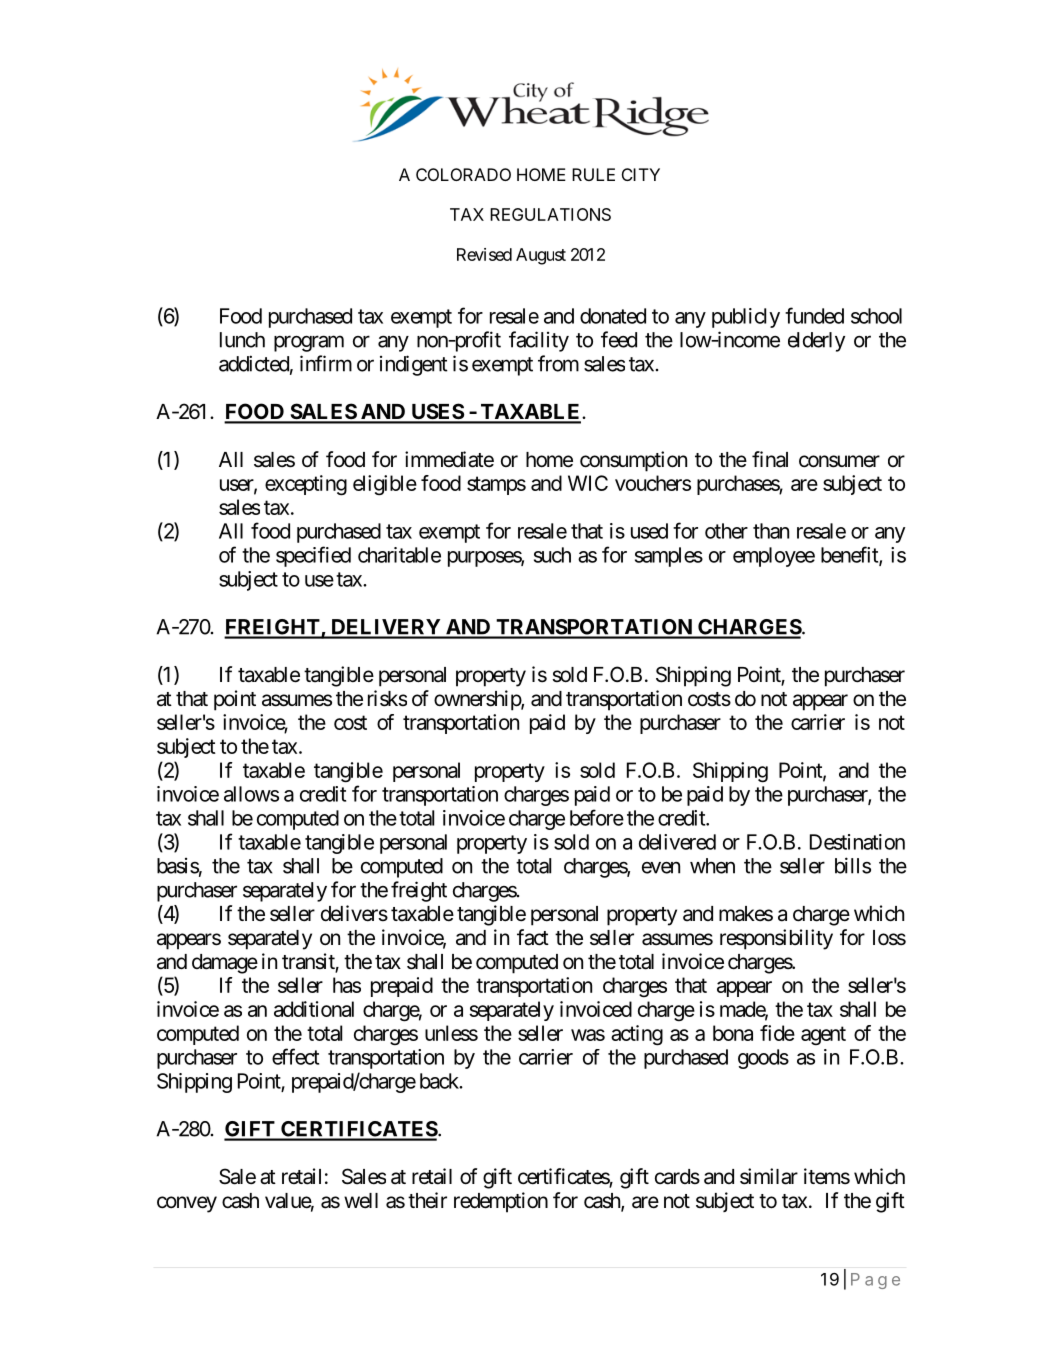 The image size is (1060, 1372). I want to click on convey, so click(187, 1204).
